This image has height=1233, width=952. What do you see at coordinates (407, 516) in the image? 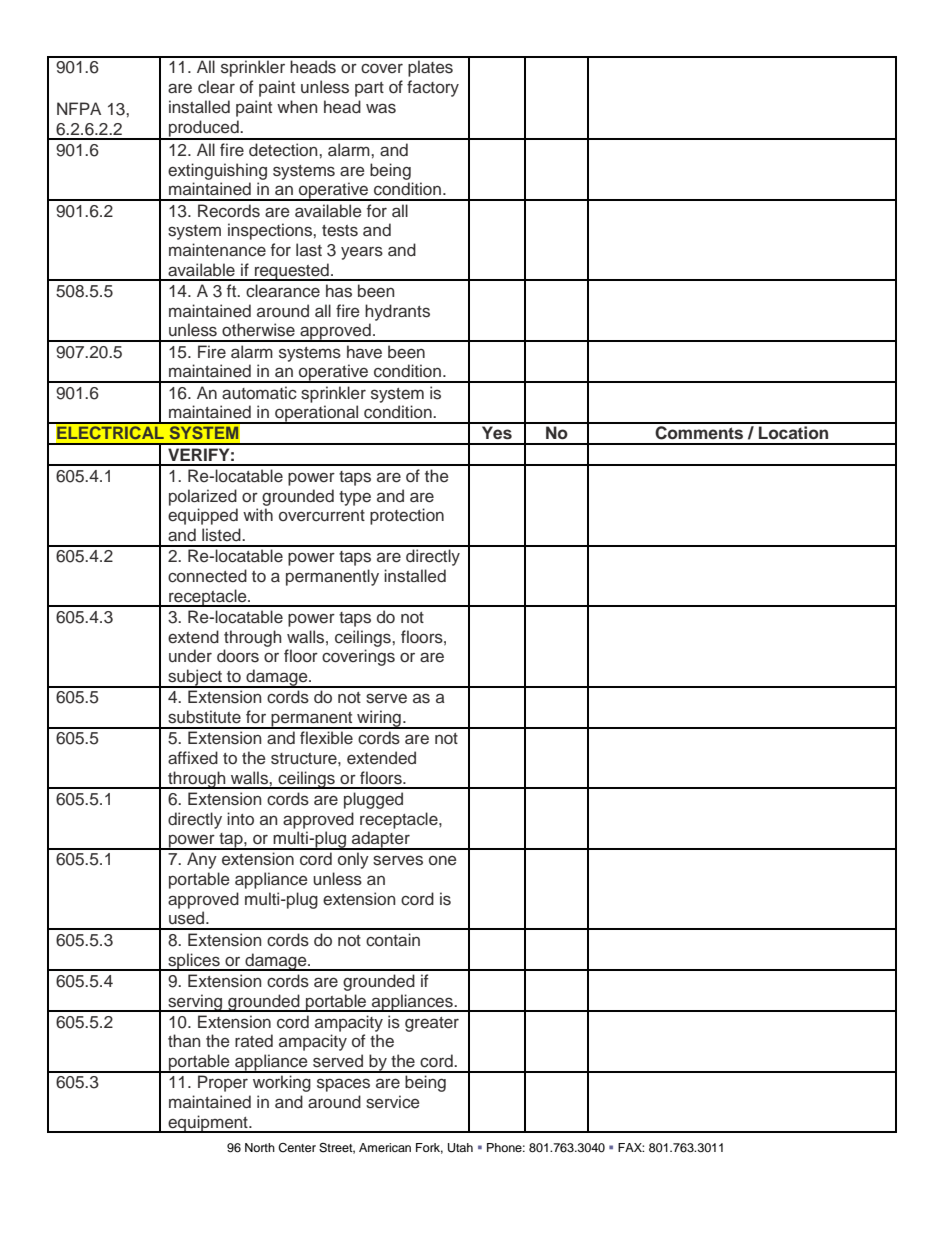
I see `protection` at bounding box center [407, 516].
